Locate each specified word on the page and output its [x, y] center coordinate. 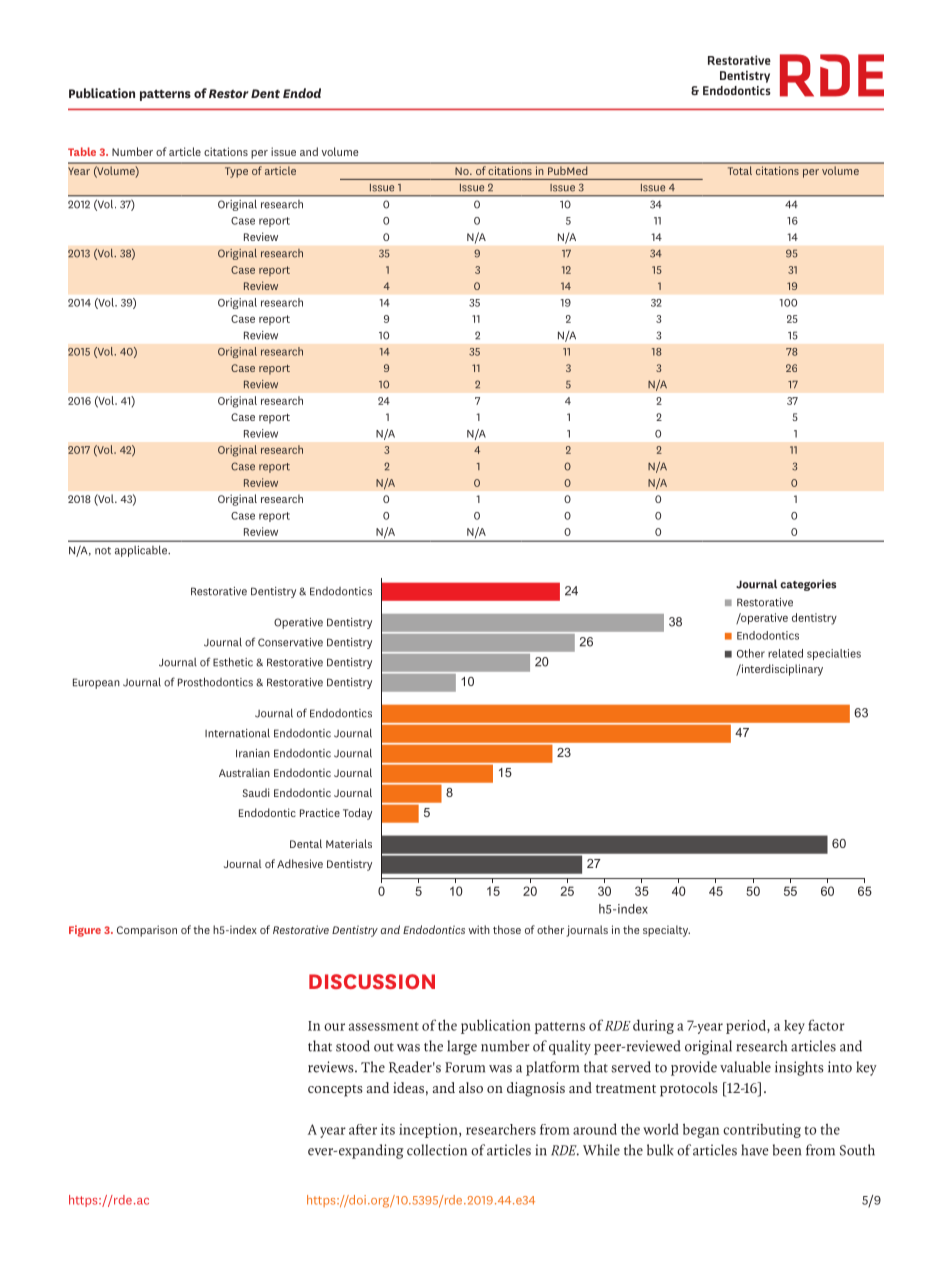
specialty [666, 931]
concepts [335, 1091]
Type [236, 172]
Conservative [290, 642]
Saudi [256, 792]
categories [808, 585]
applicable [142, 551]
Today [357, 814]
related [785, 653]
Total [740, 171]
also [471, 1087]
